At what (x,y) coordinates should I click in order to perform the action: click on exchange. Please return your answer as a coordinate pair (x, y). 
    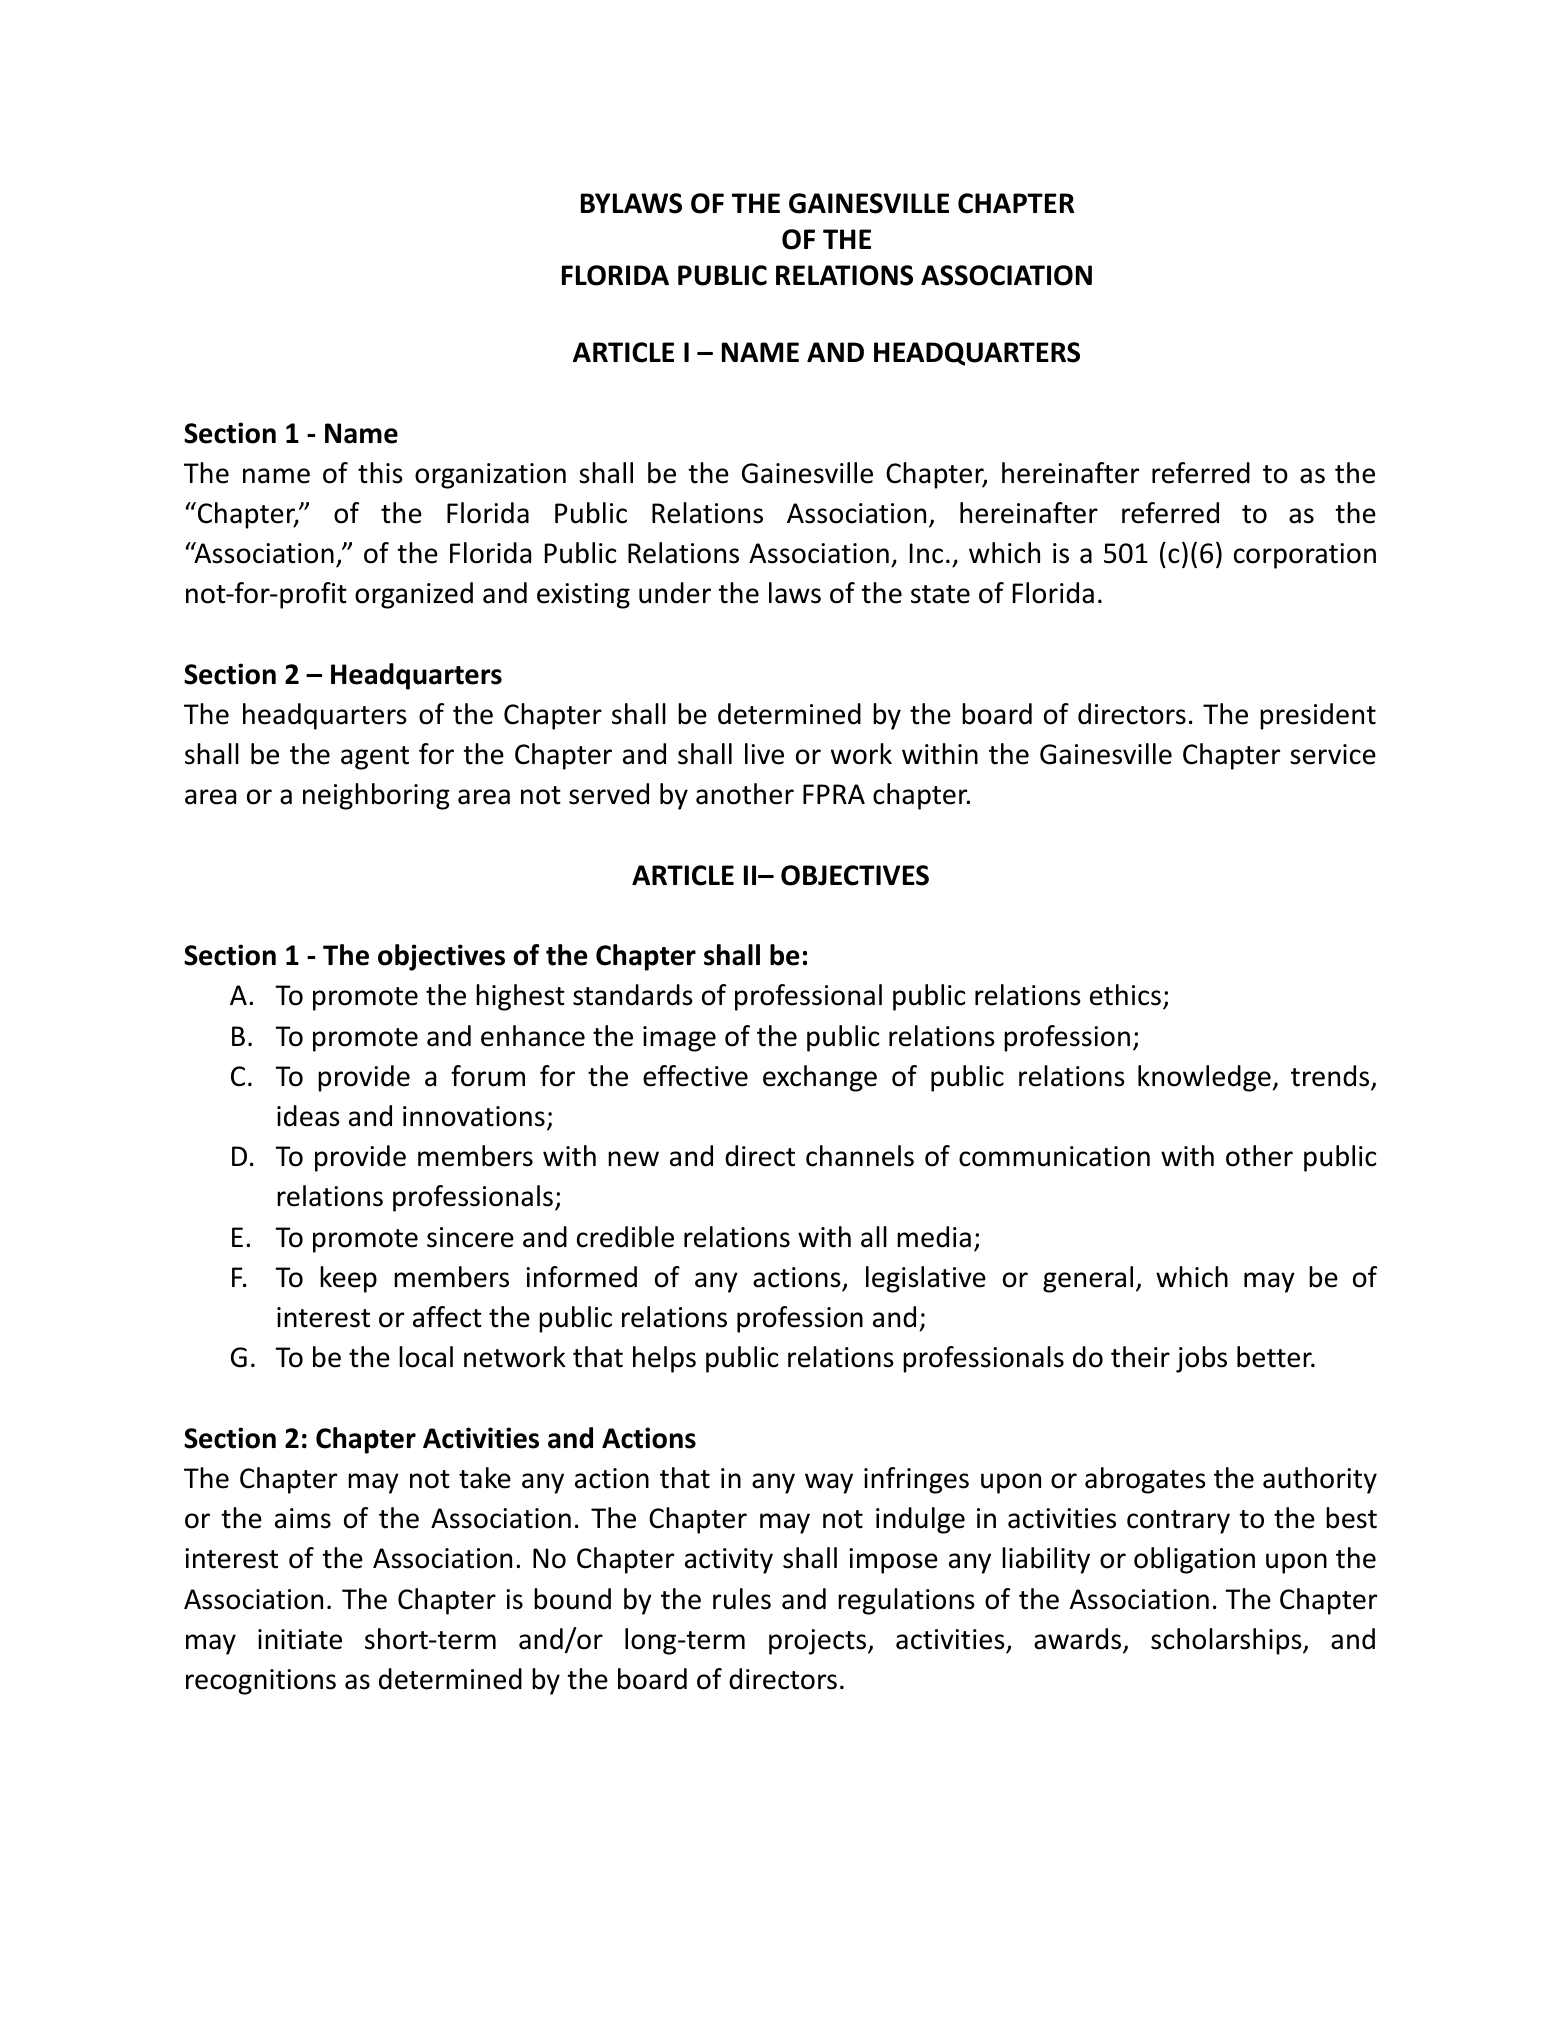
    Looking at the image, I should click on (820, 1078).
